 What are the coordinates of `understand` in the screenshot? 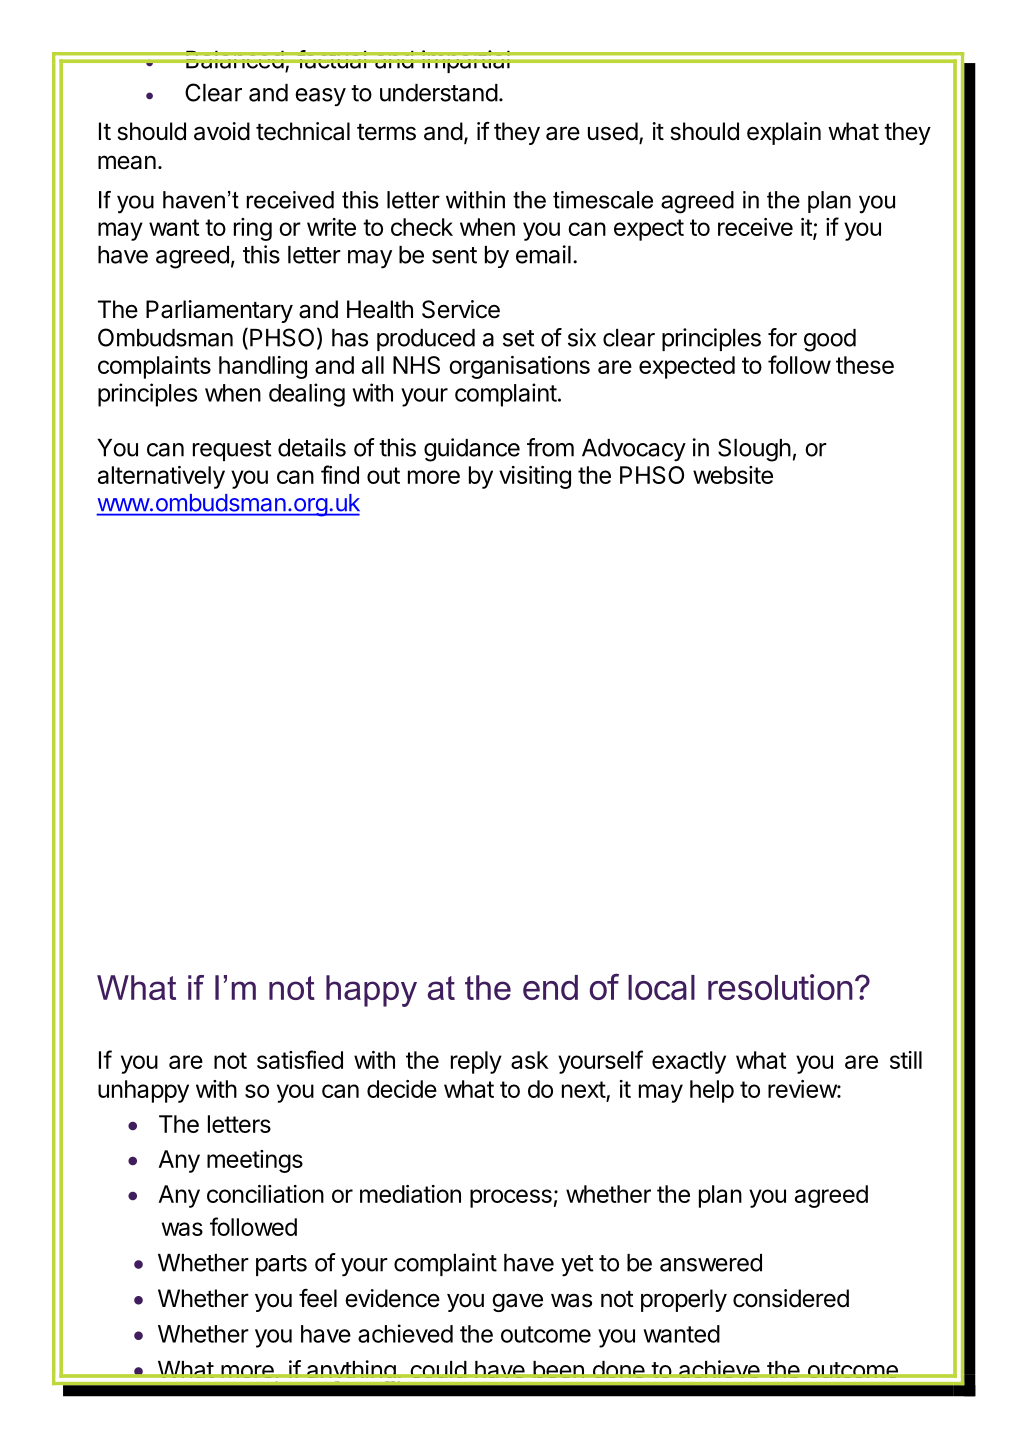 It's located at (439, 93).
